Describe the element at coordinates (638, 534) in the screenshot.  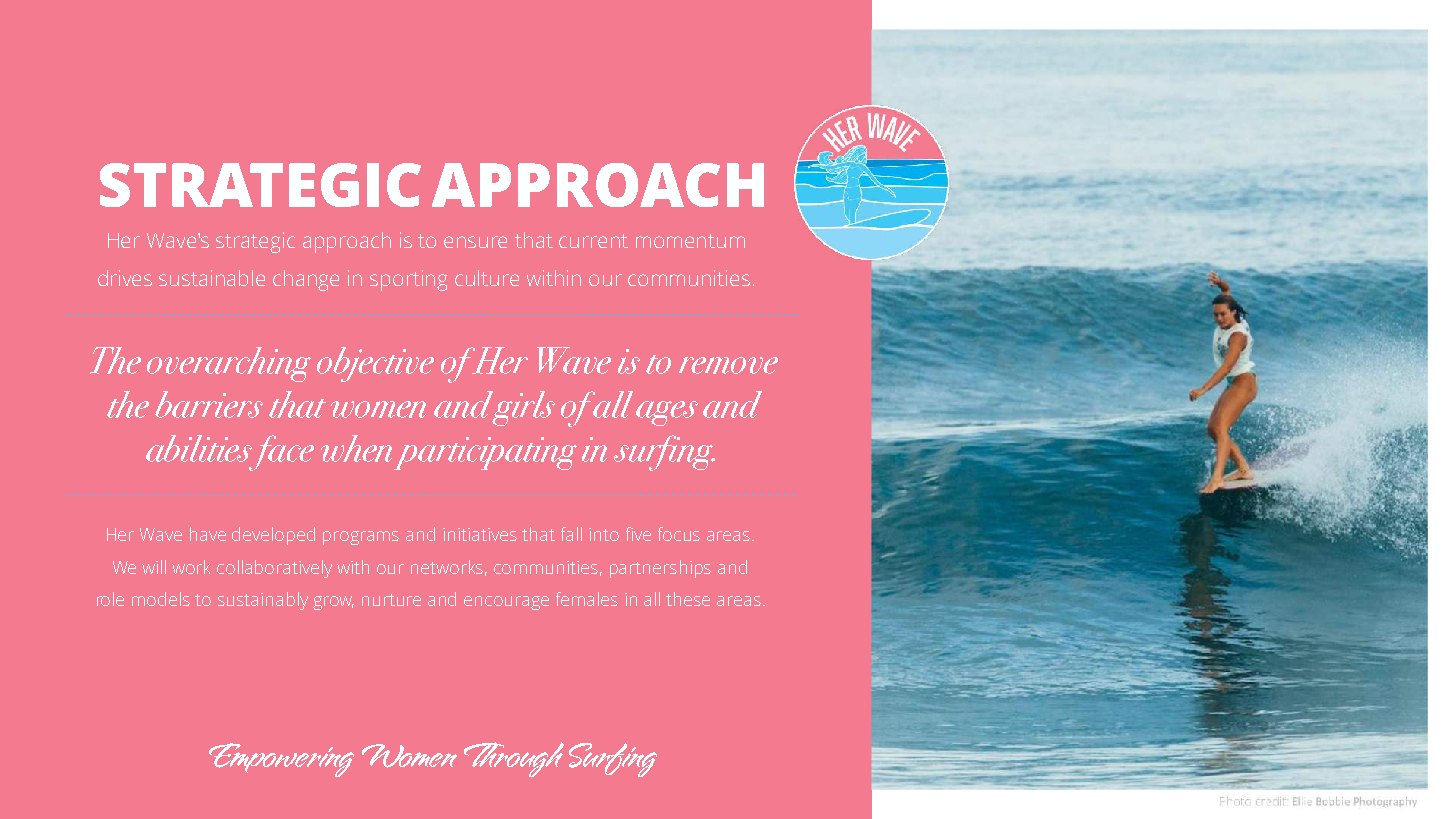
I see `five` at that location.
